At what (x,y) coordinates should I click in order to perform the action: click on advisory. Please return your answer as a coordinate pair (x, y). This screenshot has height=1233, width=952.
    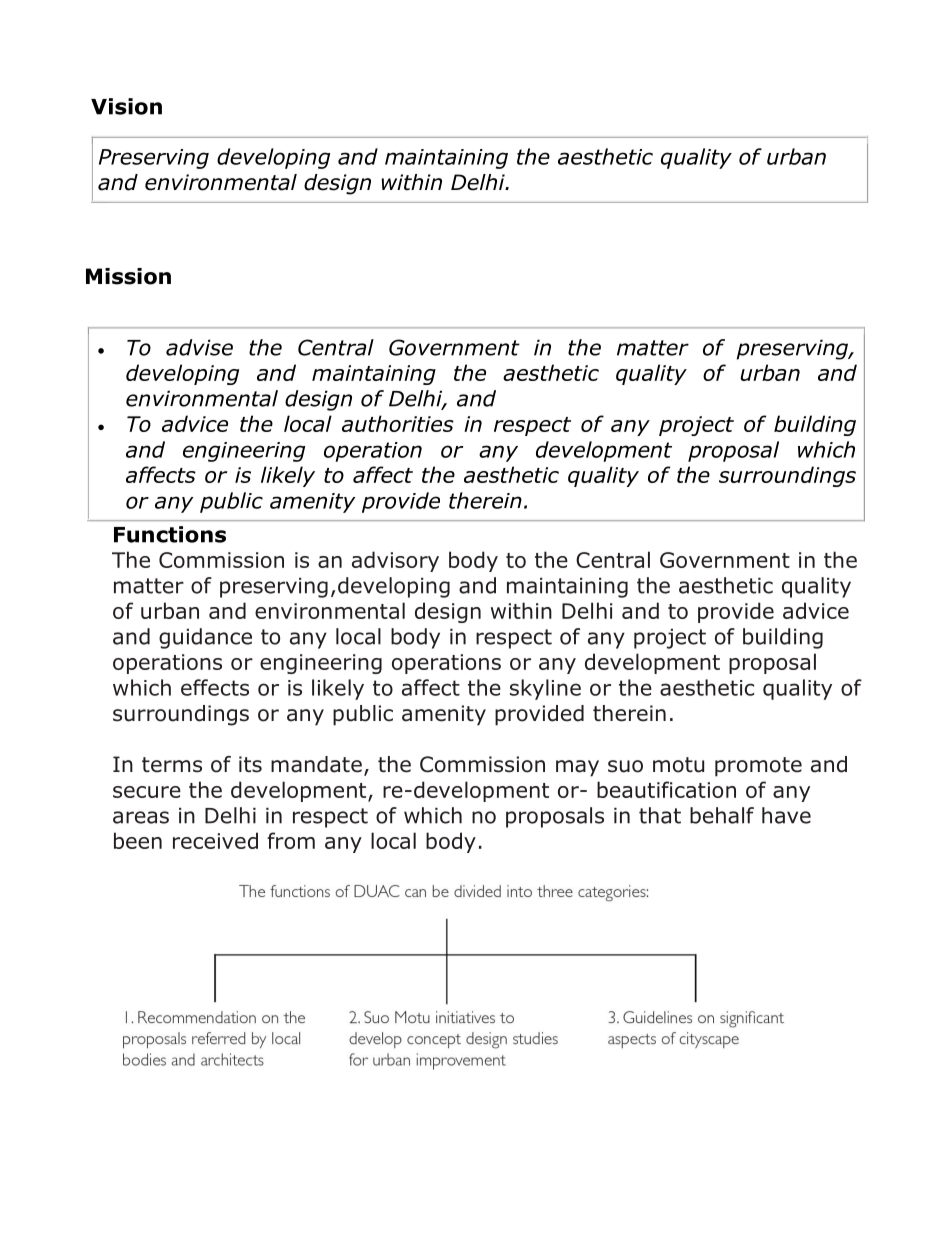
    Looking at the image, I should click on (395, 561).
